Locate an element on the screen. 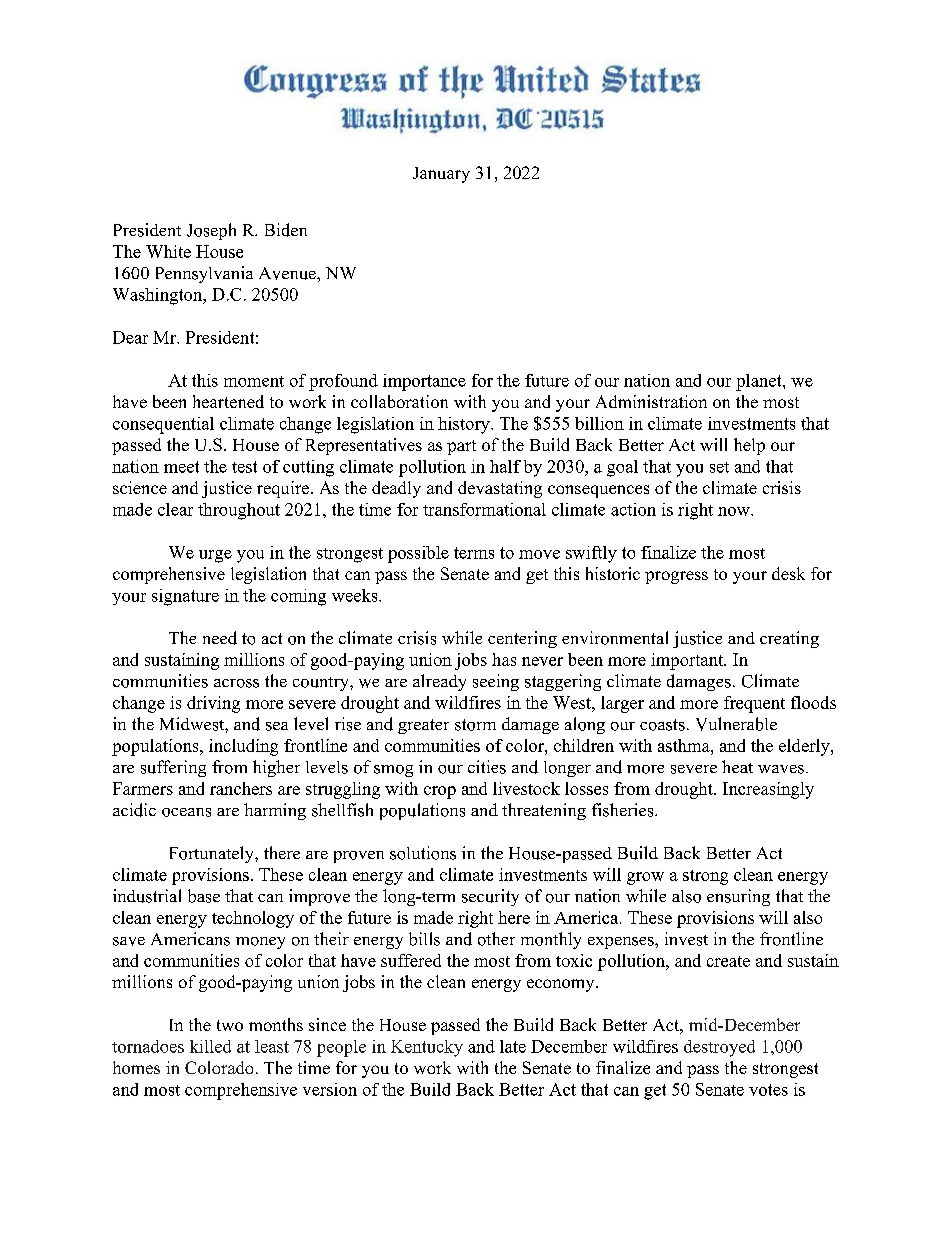  cities is located at coordinates (487, 767).
